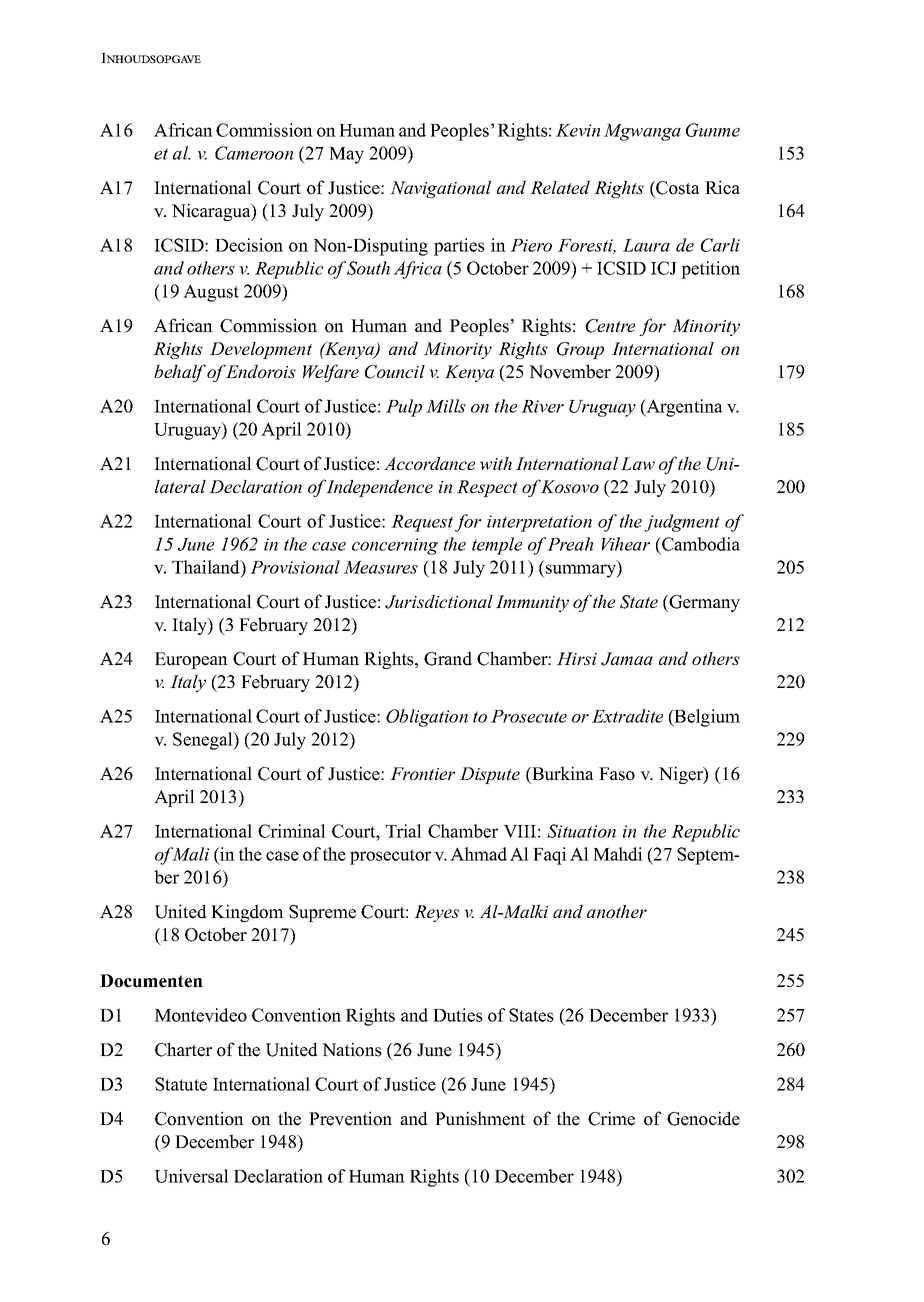 The height and width of the screenshot is (1302, 924). I want to click on Extradite, so click(627, 716).
